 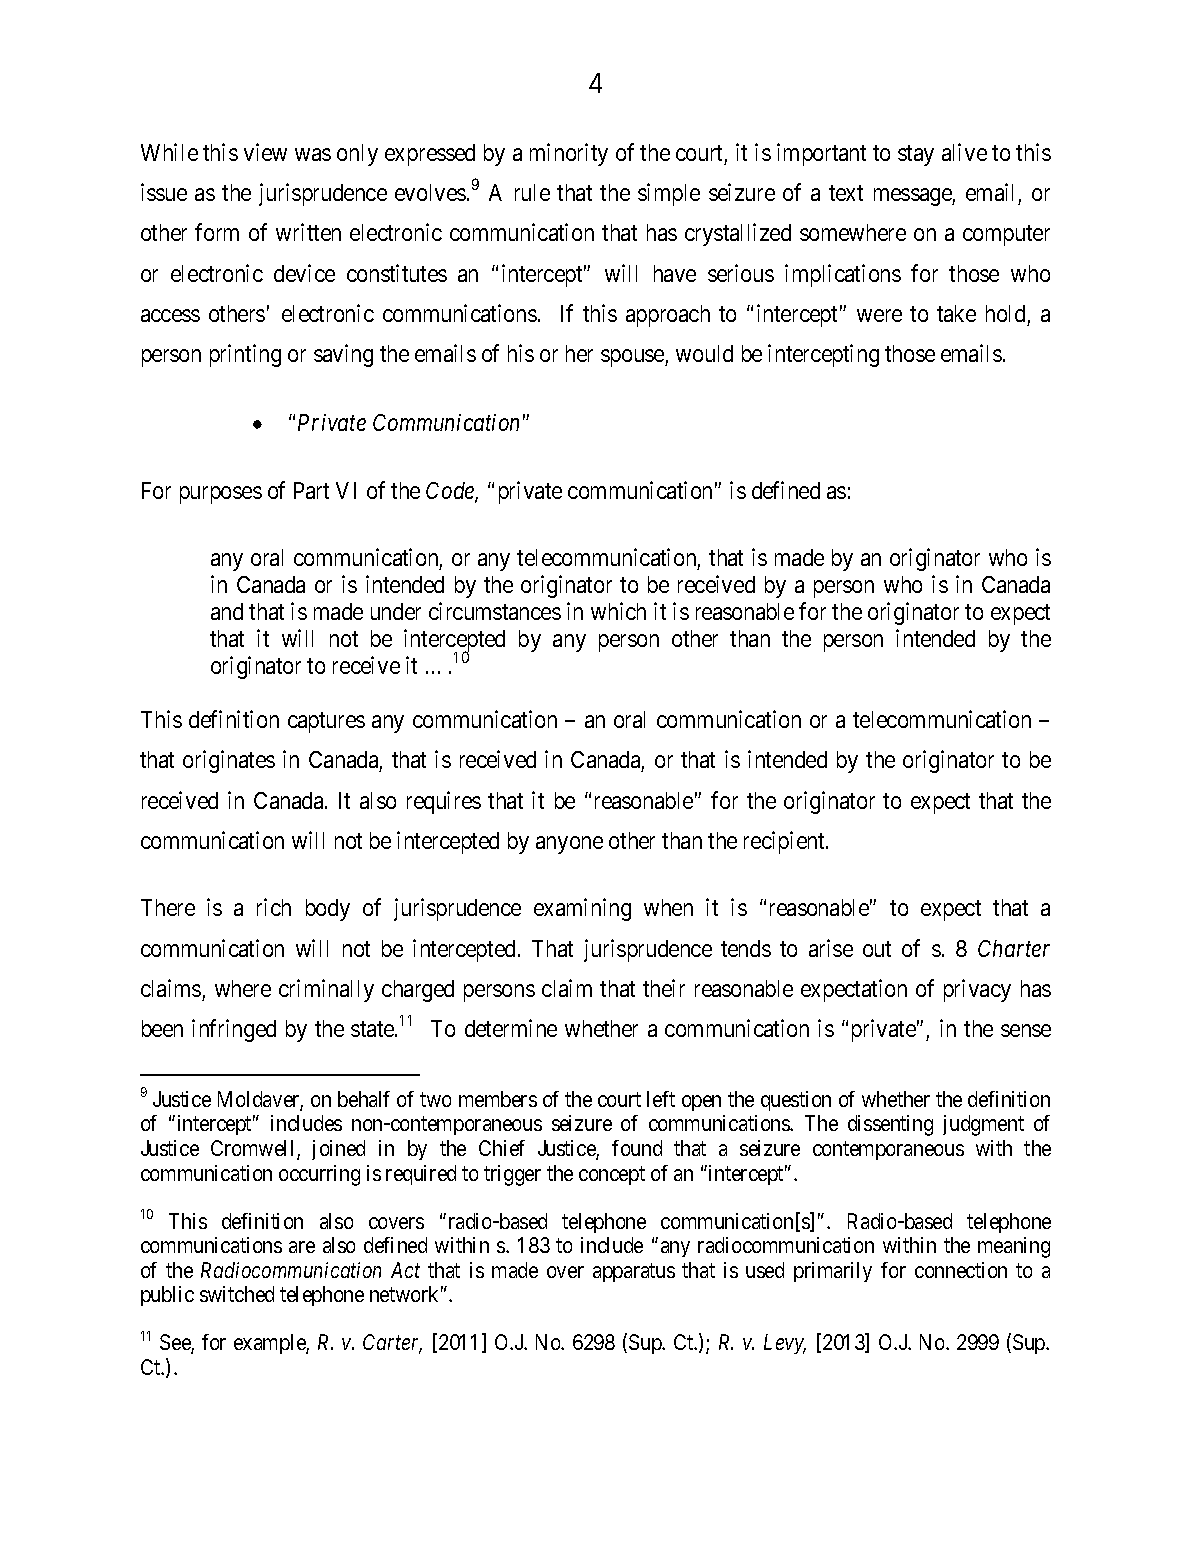 I want to click on apparatus, so click(x=634, y=1272).
